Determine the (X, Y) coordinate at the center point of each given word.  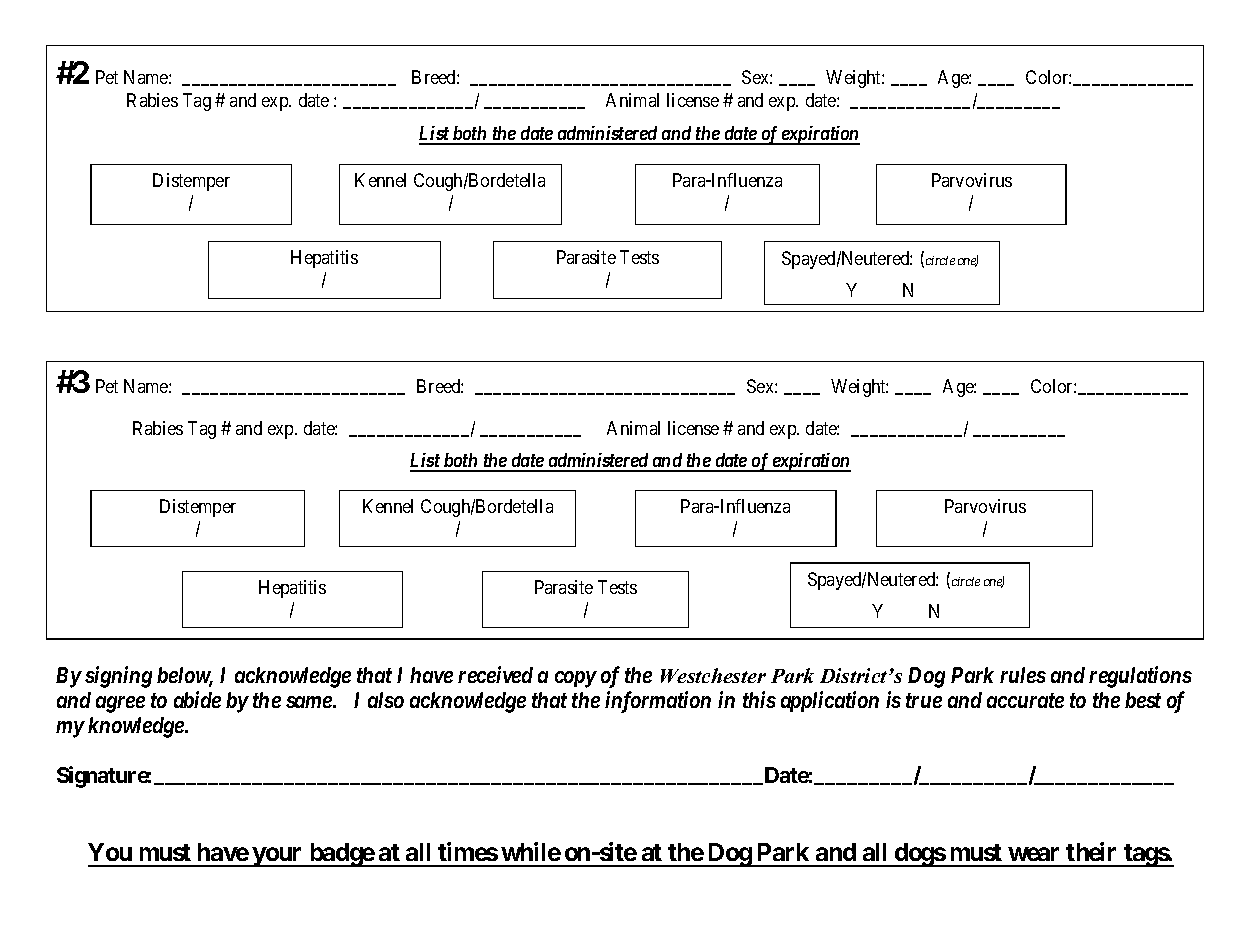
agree (120, 704)
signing (118, 677)
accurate (1025, 700)
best (1143, 700)
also (386, 700)
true (924, 700)
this (759, 699)
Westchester (713, 675)
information (658, 702)
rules (1023, 675)
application (830, 701)
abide (197, 699)
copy (576, 679)
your (278, 857)
